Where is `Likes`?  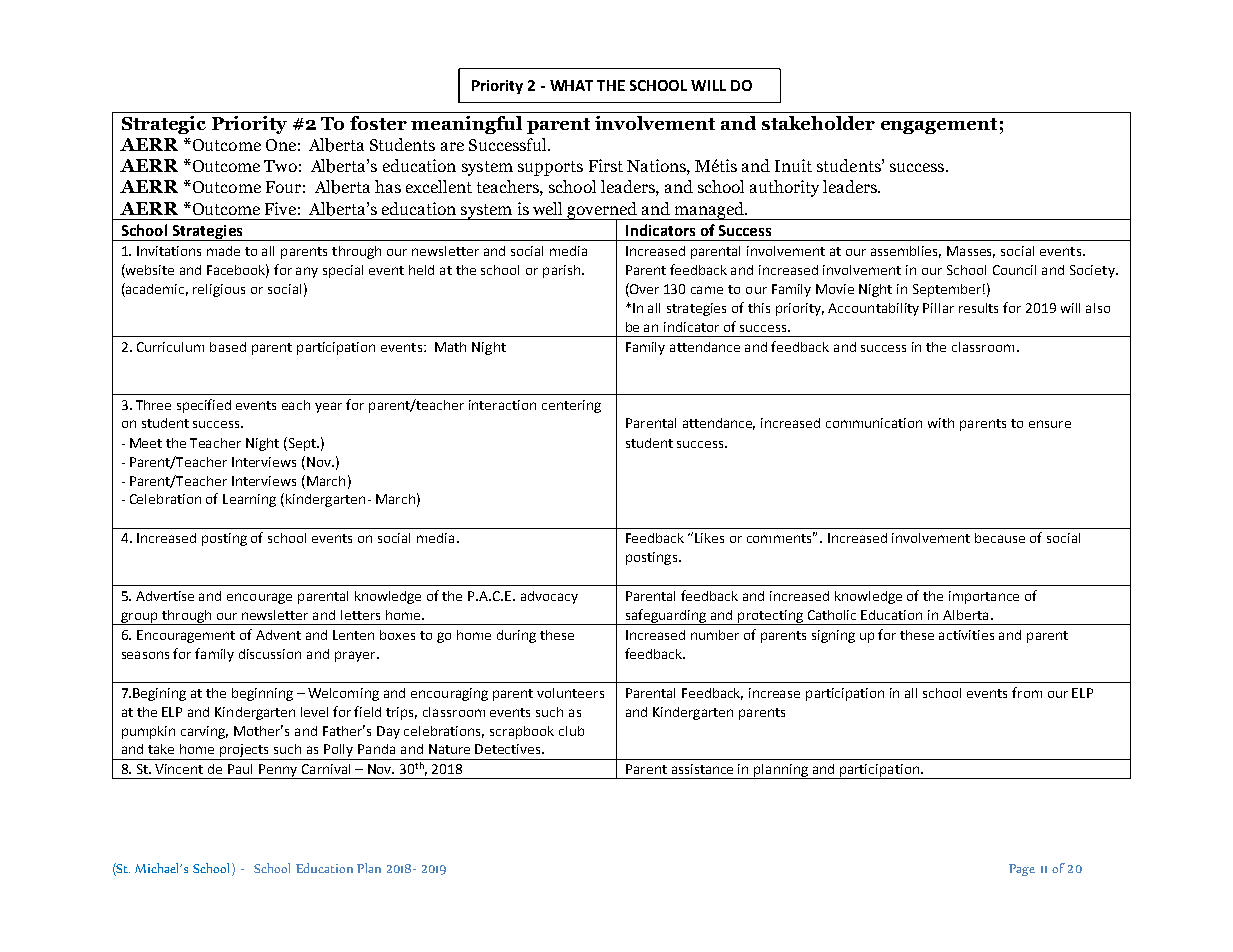
Likes is located at coordinates (709, 538).
